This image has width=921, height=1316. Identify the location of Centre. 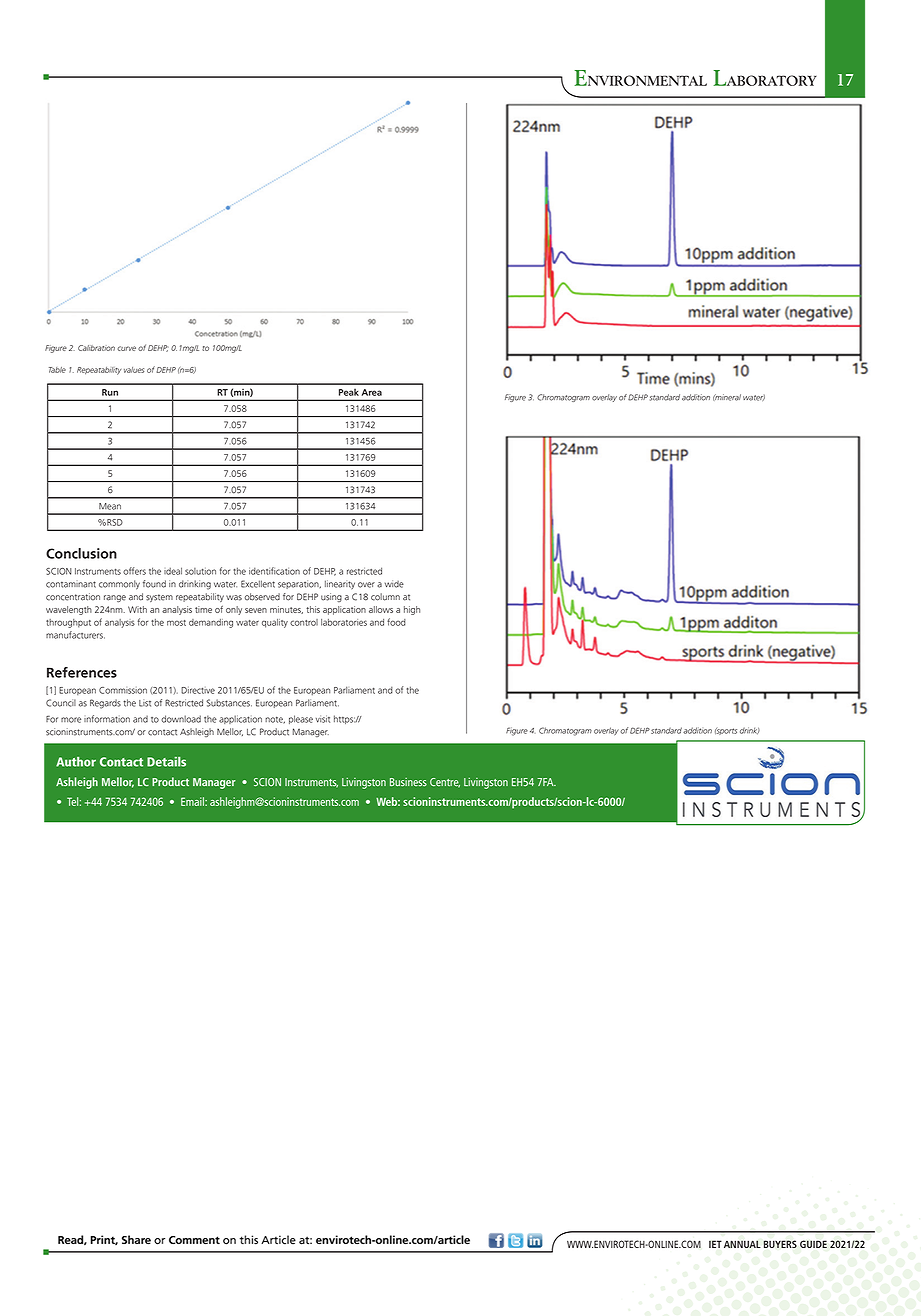
(445, 783).
